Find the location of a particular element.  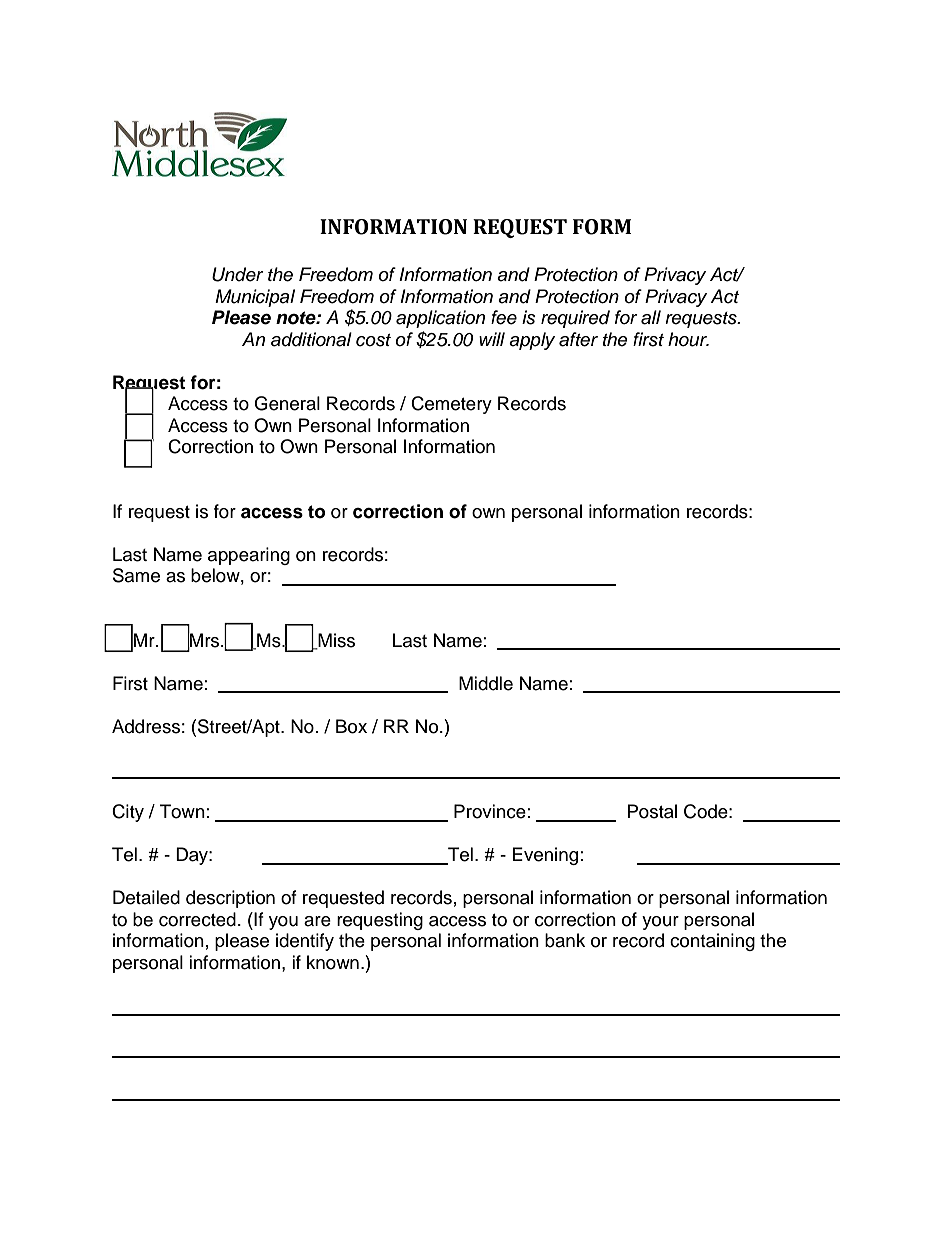

Same is located at coordinates (136, 575).
